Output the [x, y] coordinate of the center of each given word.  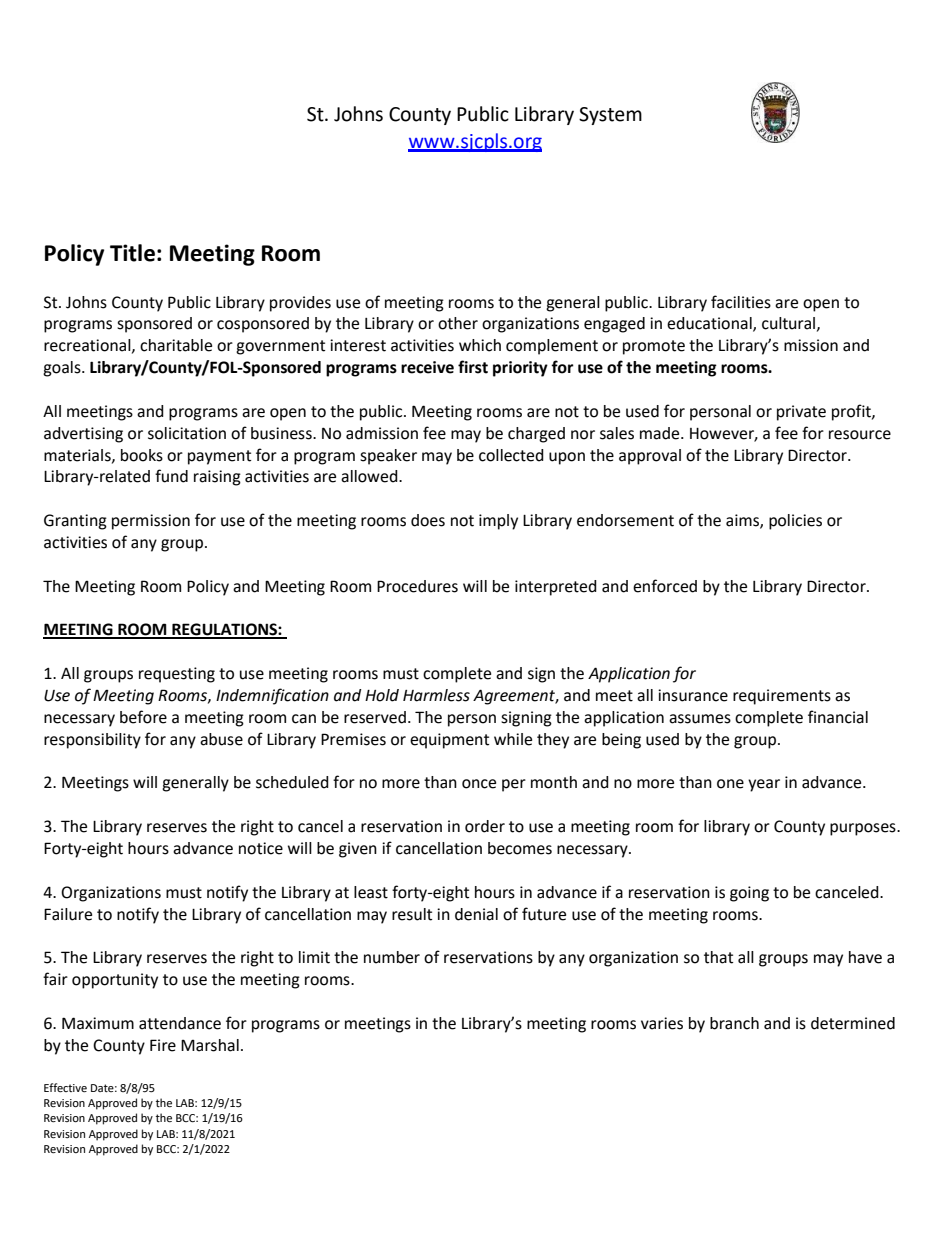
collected [511, 455]
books [142, 455]
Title [132, 253]
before [143, 717]
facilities [741, 302]
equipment [449, 741]
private [801, 413]
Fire [163, 1045]
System [610, 116]
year [764, 785]
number [392, 957]
